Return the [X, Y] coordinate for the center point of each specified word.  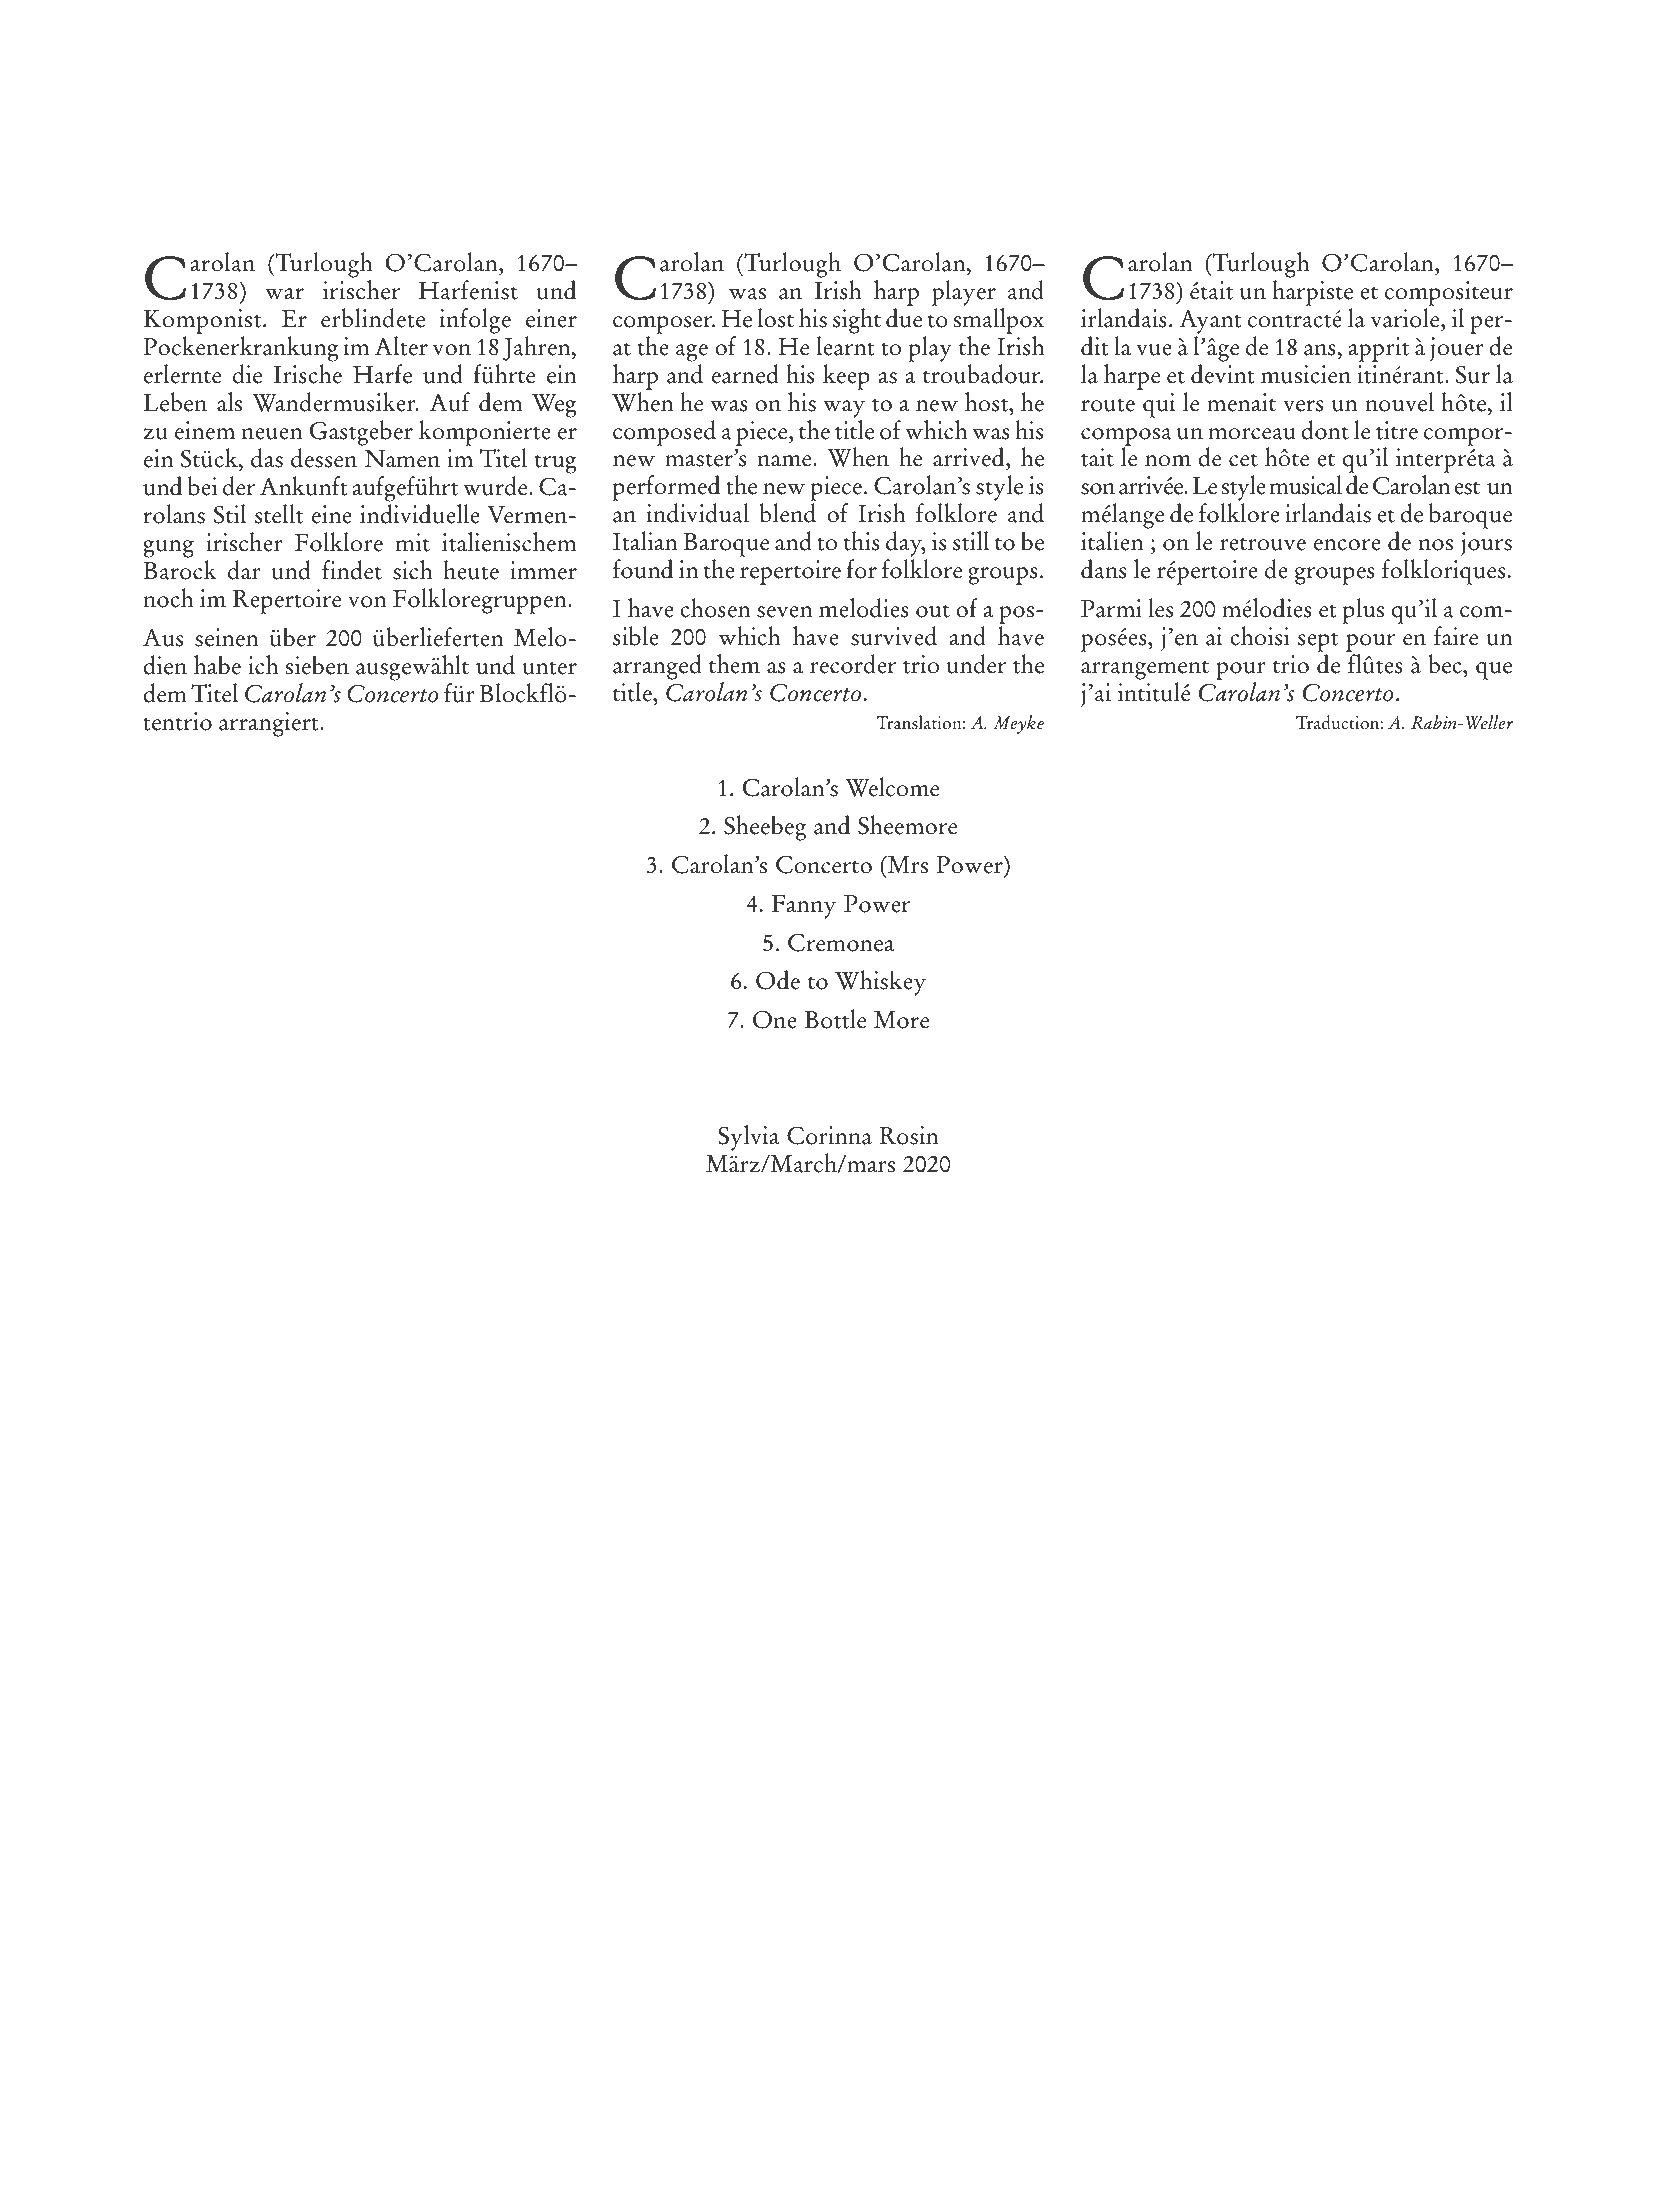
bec [1447, 664]
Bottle [835, 1019]
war [284, 294]
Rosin [909, 1135]
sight [857, 321]
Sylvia [748, 1138]
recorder [853, 664]
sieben [317, 665]
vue [1154, 350]
